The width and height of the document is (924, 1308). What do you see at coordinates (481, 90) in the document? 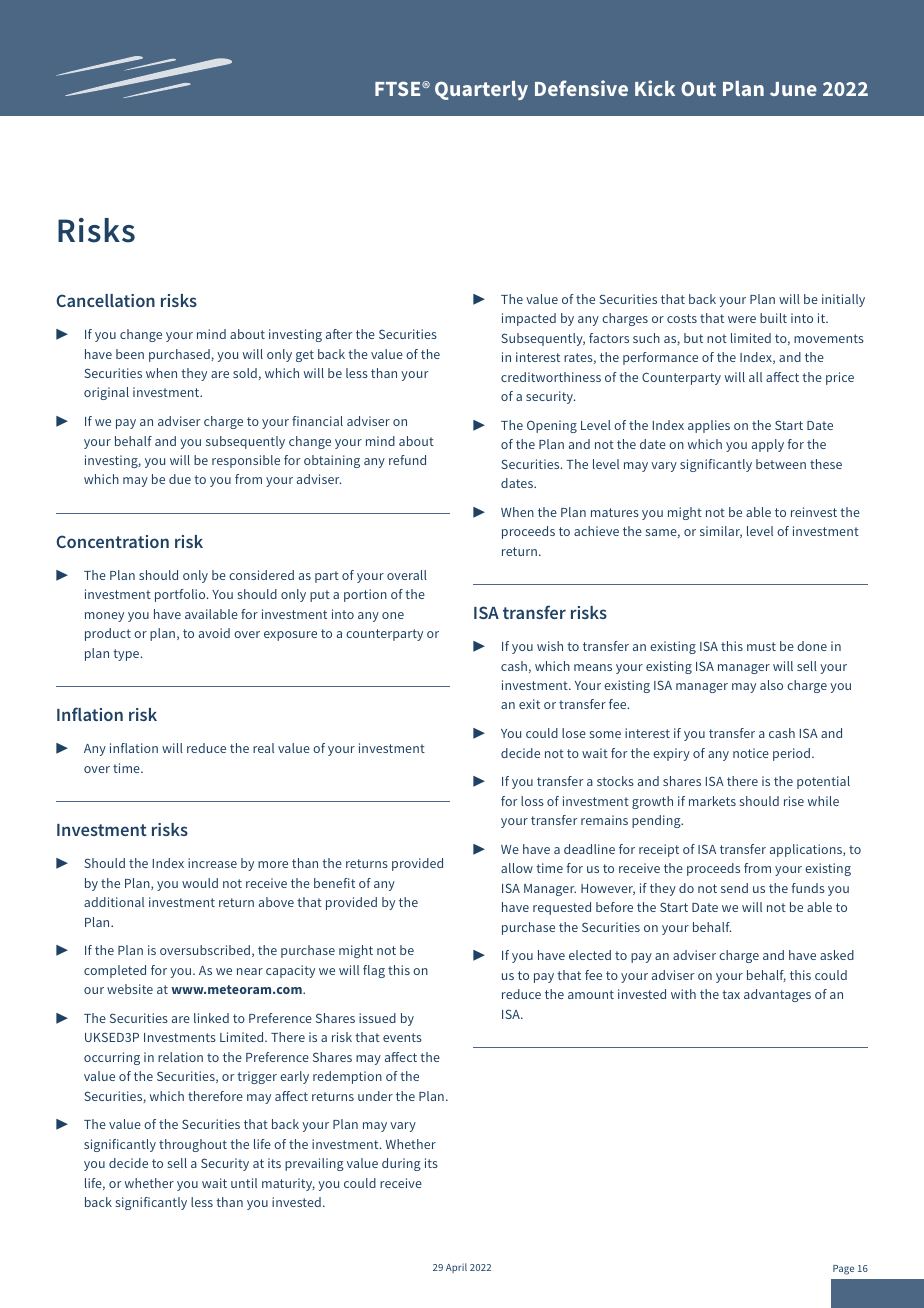
I see `Quarterly` at bounding box center [481, 90].
